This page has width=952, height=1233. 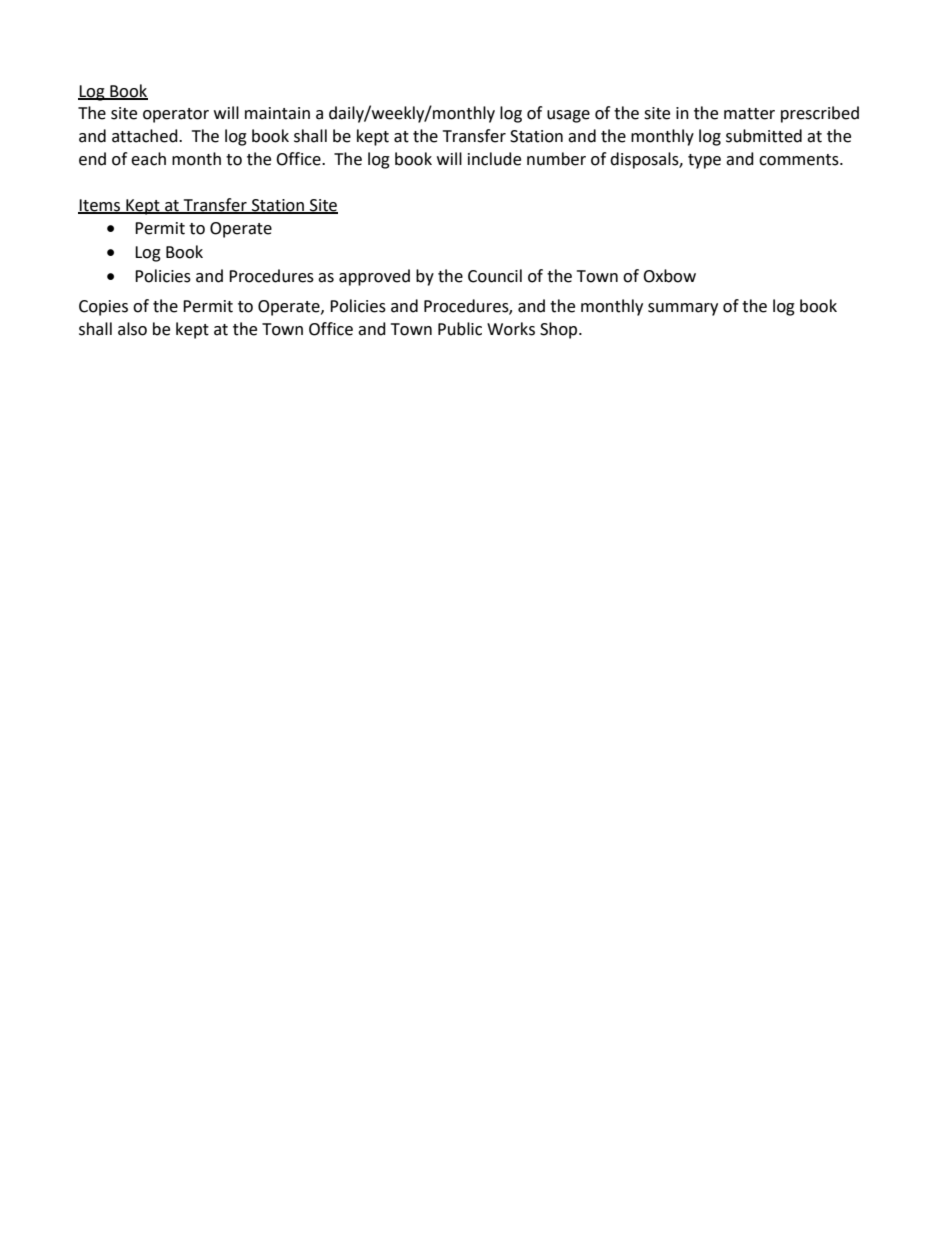 What do you see at coordinates (460, 329) in the page?
I see `Public` at bounding box center [460, 329].
